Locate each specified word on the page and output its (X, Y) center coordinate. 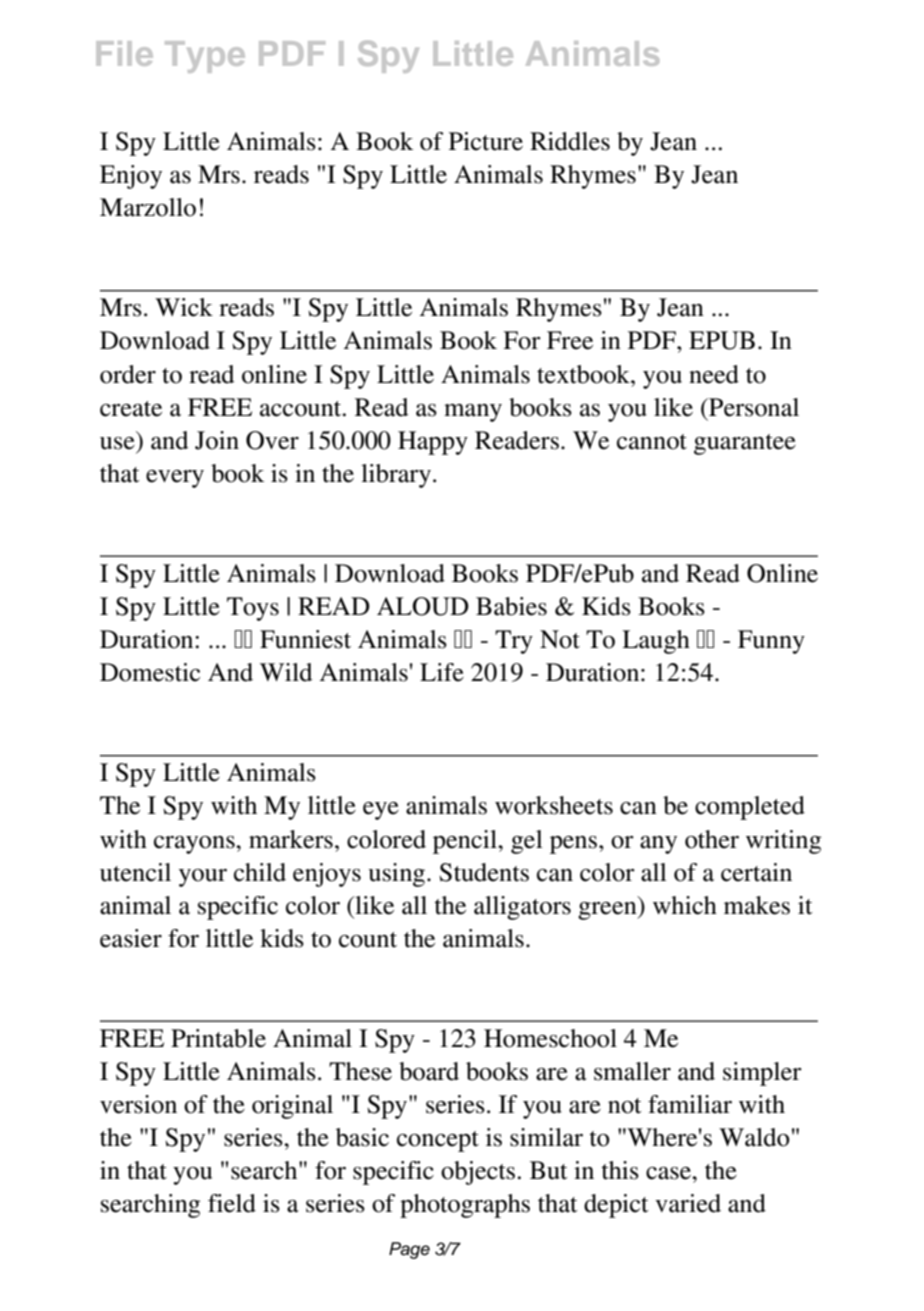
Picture (486, 141)
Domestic (150, 672)
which (685, 905)
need (714, 374)
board (429, 1071)
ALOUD (423, 606)
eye (381, 811)
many (473, 413)
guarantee (745, 444)
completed (750, 808)
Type (205, 57)
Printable (218, 1038)
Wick (184, 307)
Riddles (570, 141)
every (175, 479)
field (232, 1203)
